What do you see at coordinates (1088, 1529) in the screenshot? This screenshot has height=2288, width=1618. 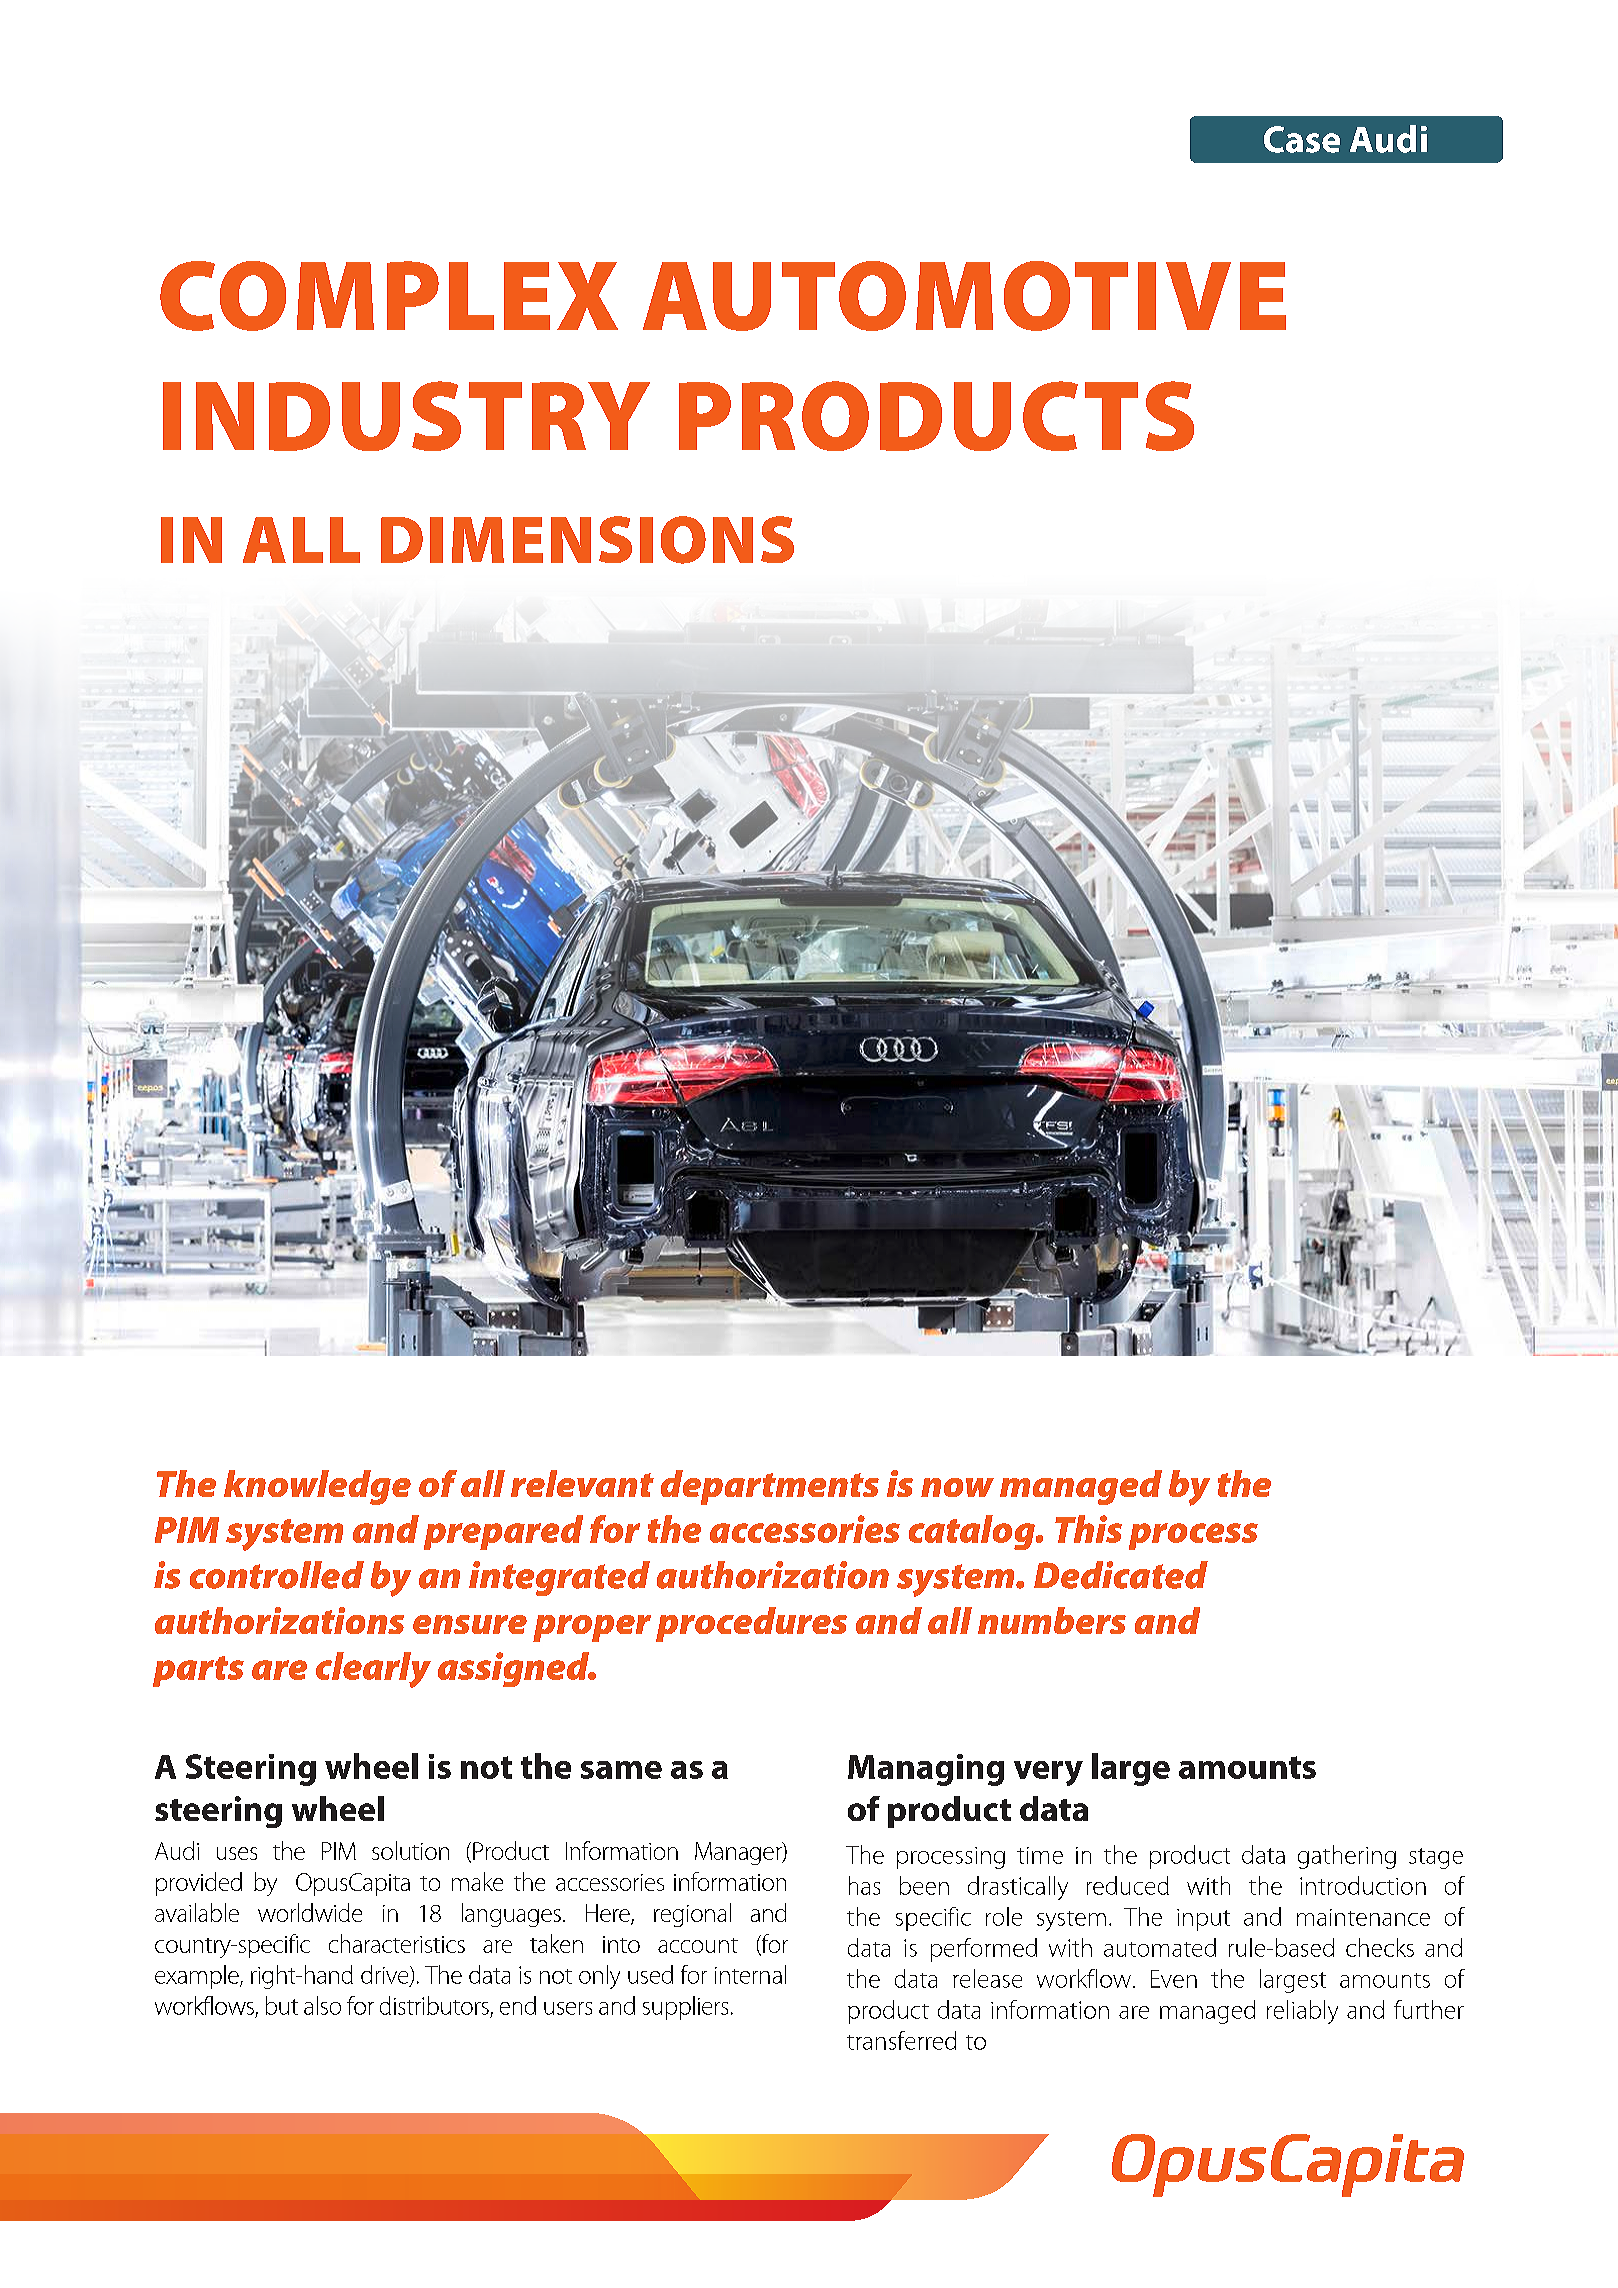 I see `This` at bounding box center [1088, 1529].
